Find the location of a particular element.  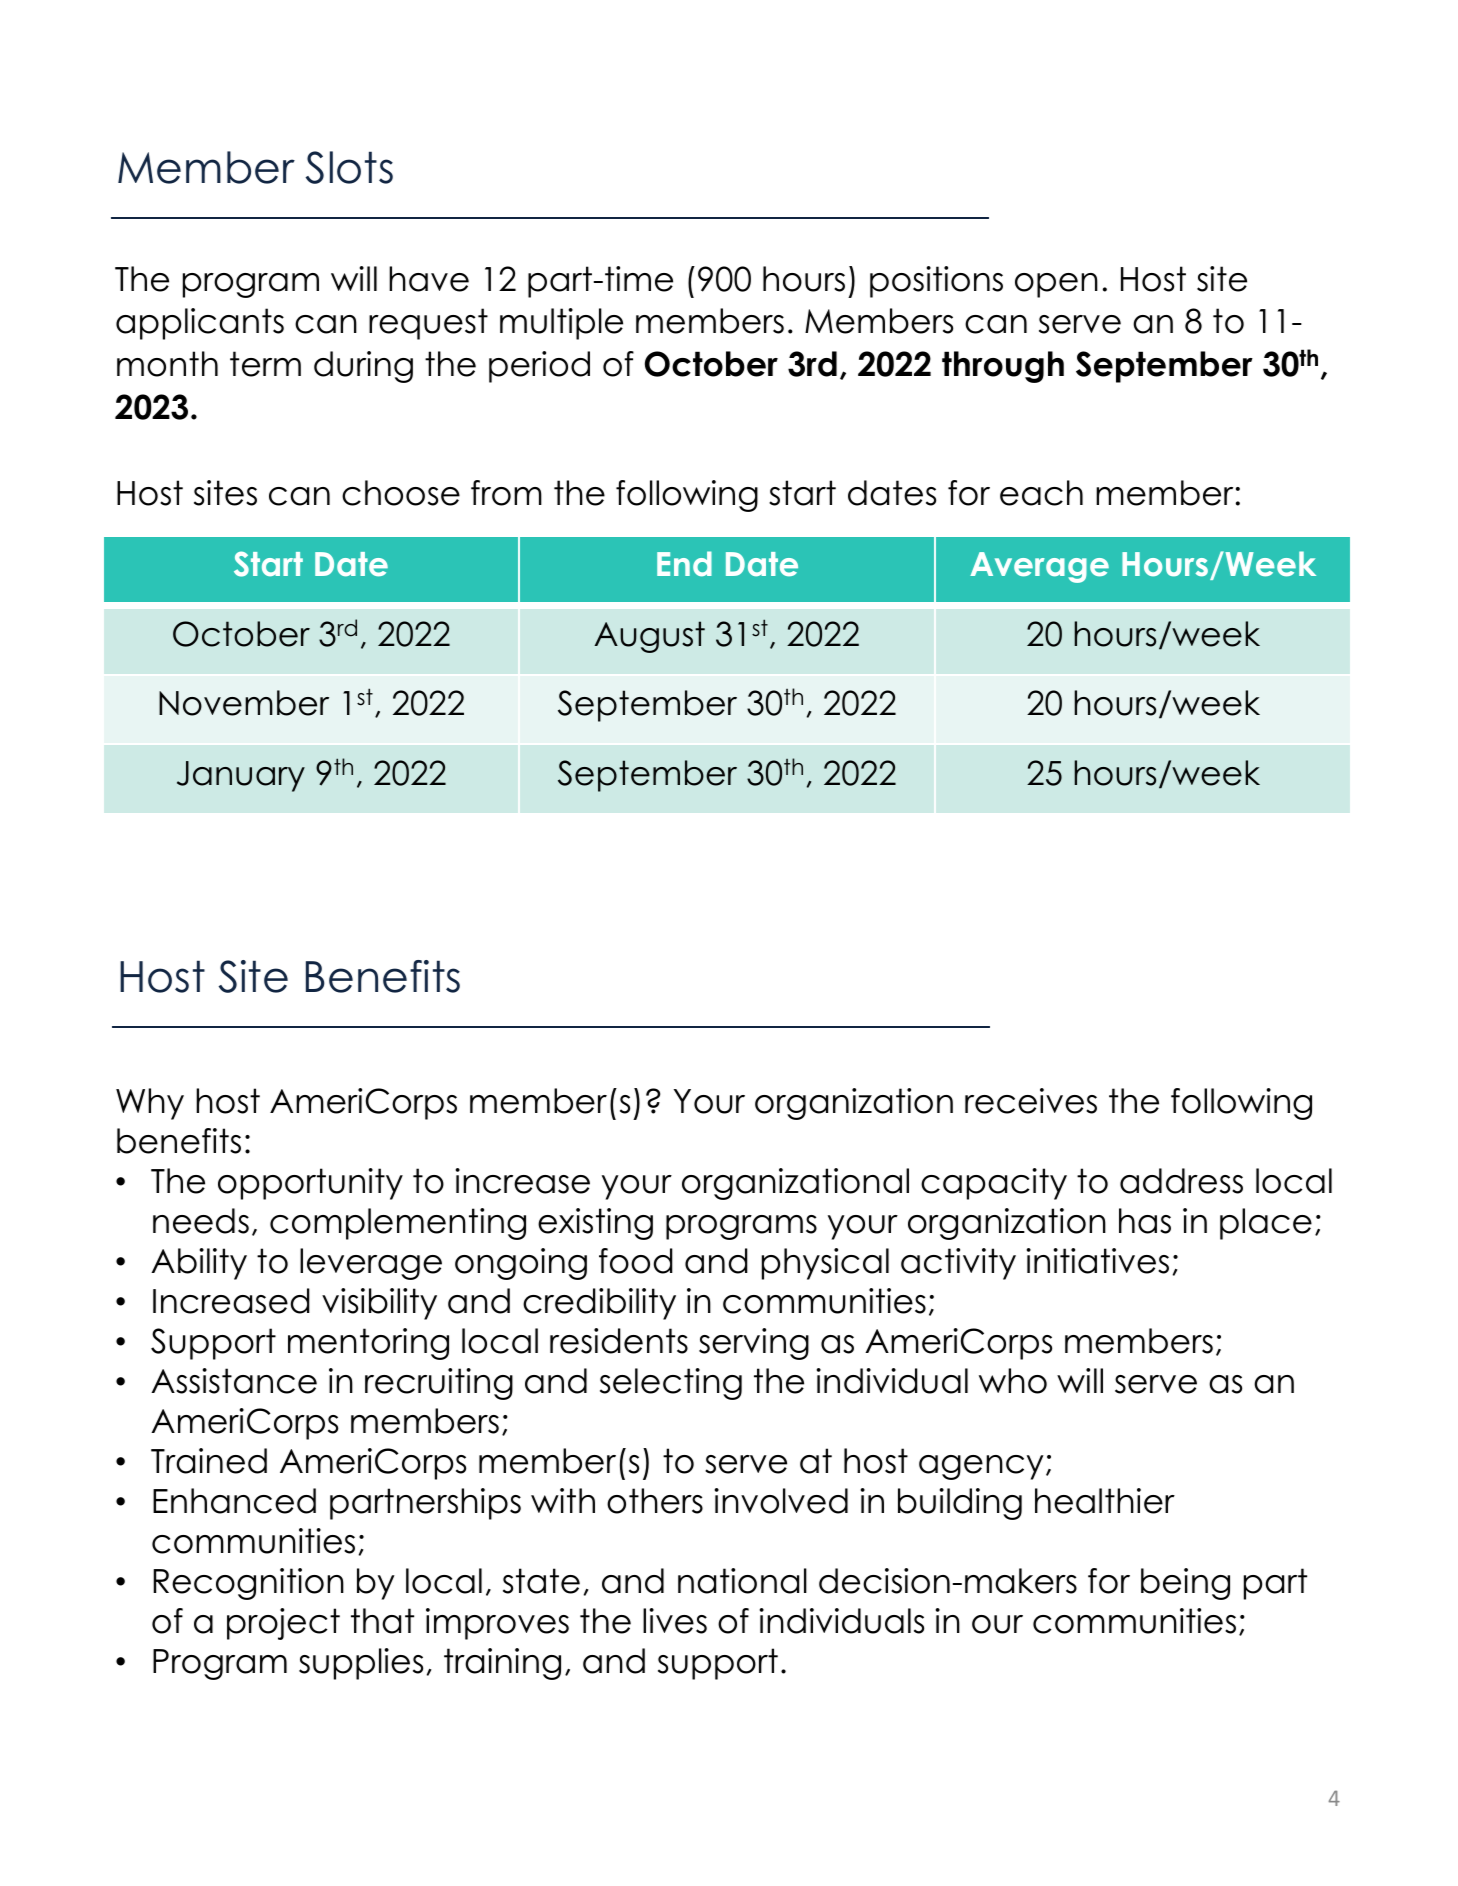

Average is located at coordinates (1039, 567).
